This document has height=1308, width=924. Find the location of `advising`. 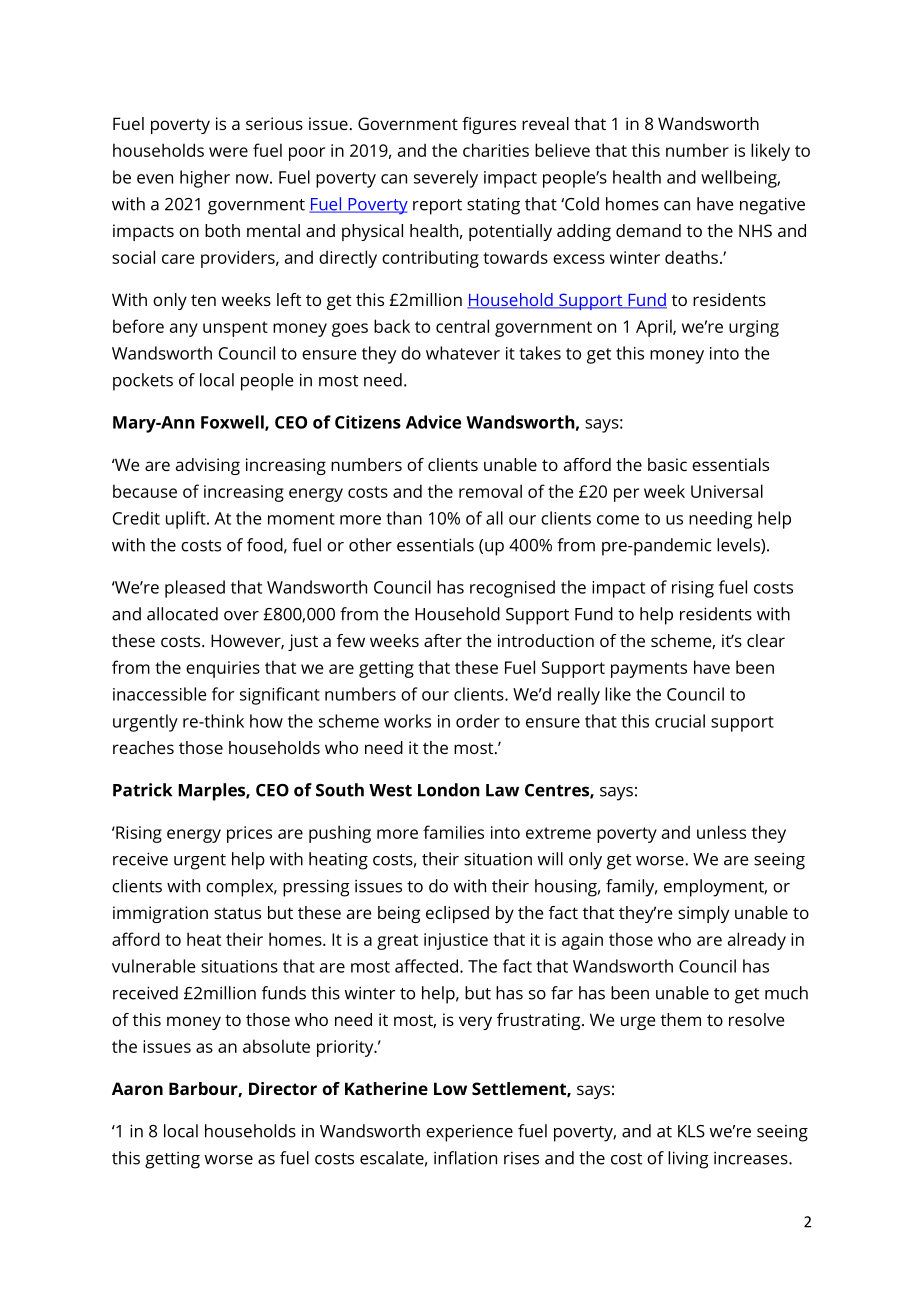

advising is located at coordinates (208, 466).
